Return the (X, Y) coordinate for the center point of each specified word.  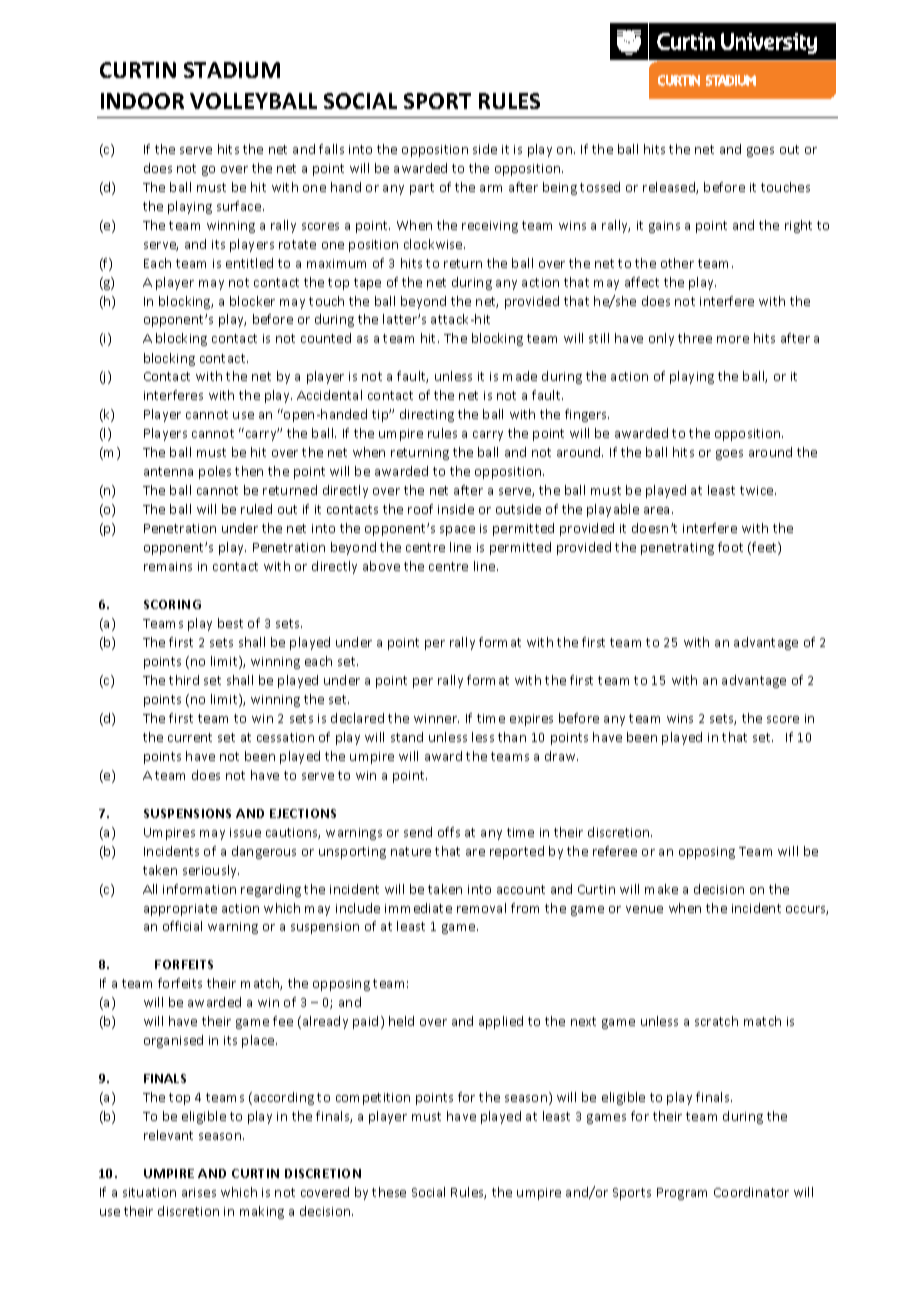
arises (199, 1192)
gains (664, 227)
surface (240, 206)
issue (245, 832)
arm (491, 188)
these (389, 1192)
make (661, 889)
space (457, 531)
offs (449, 832)
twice (758, 490)
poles (215, 472)
